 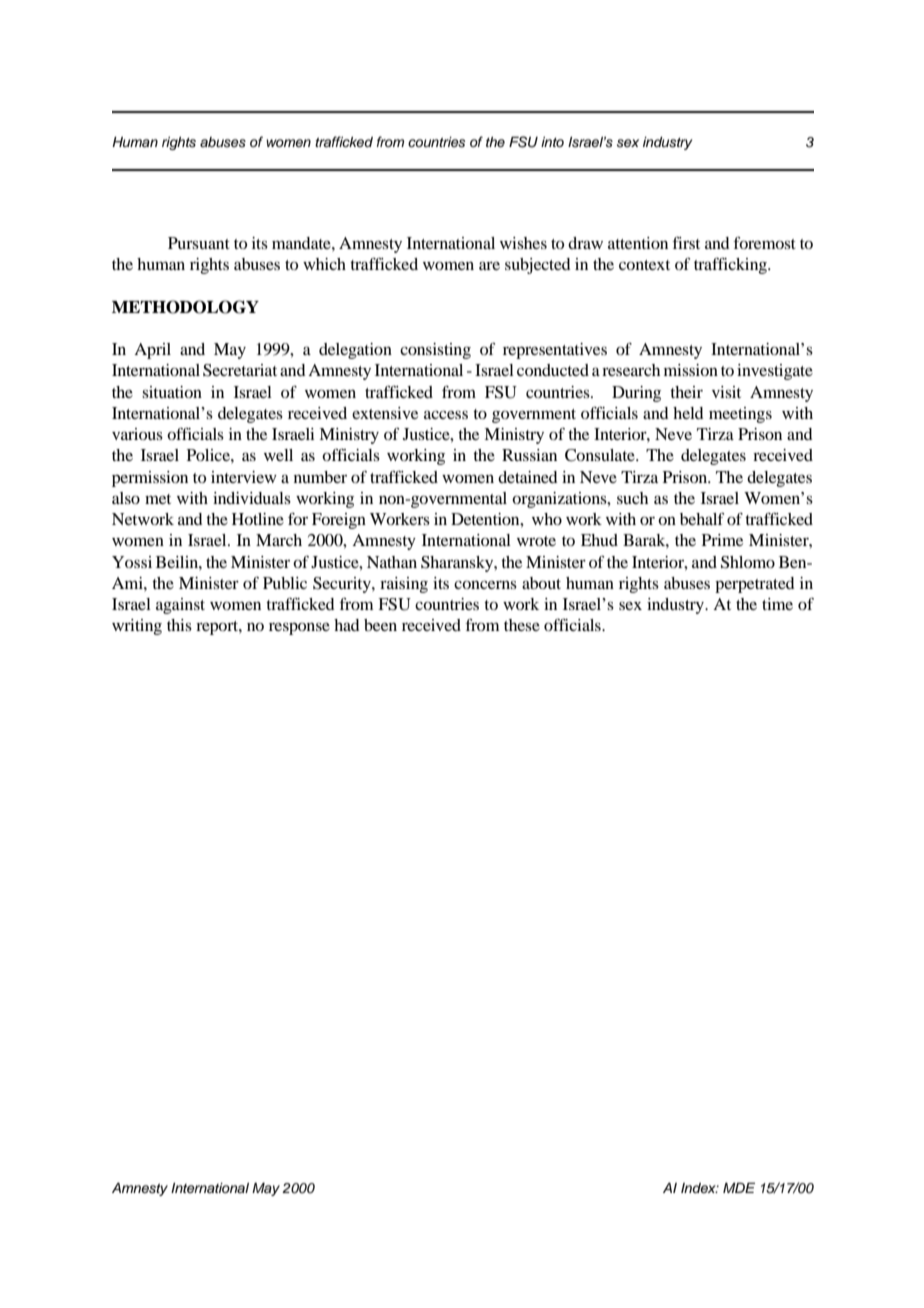 What do you see at coordinates (777, 604) in the page?
I see `time` at bounding box center [777, 604].
